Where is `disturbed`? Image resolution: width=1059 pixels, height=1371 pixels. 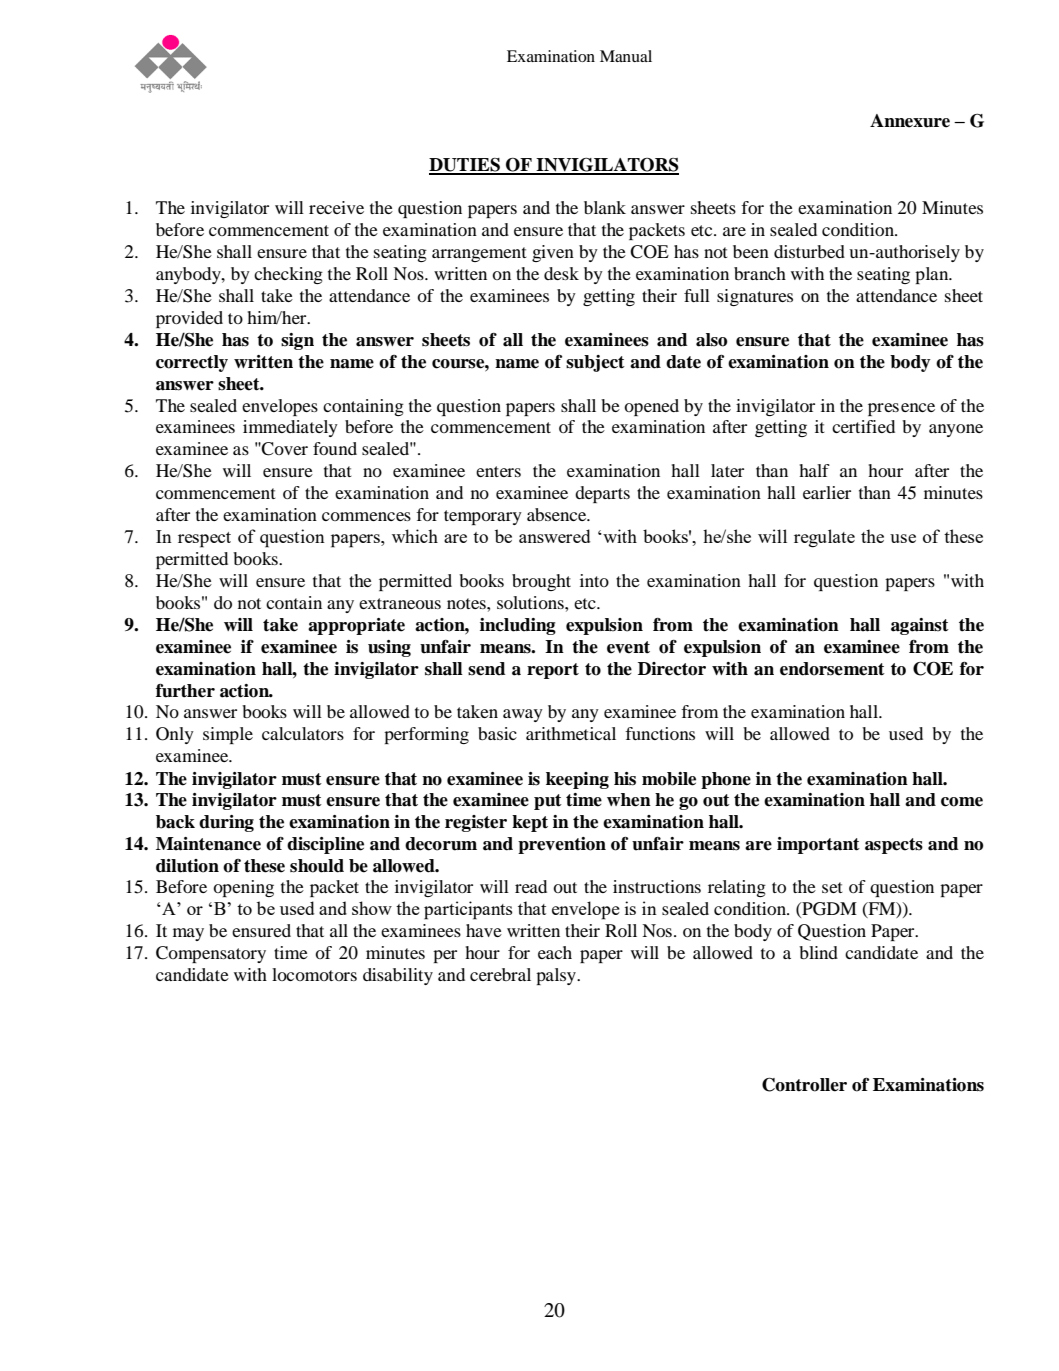 disturbed is located at coordinates (809, 251).
